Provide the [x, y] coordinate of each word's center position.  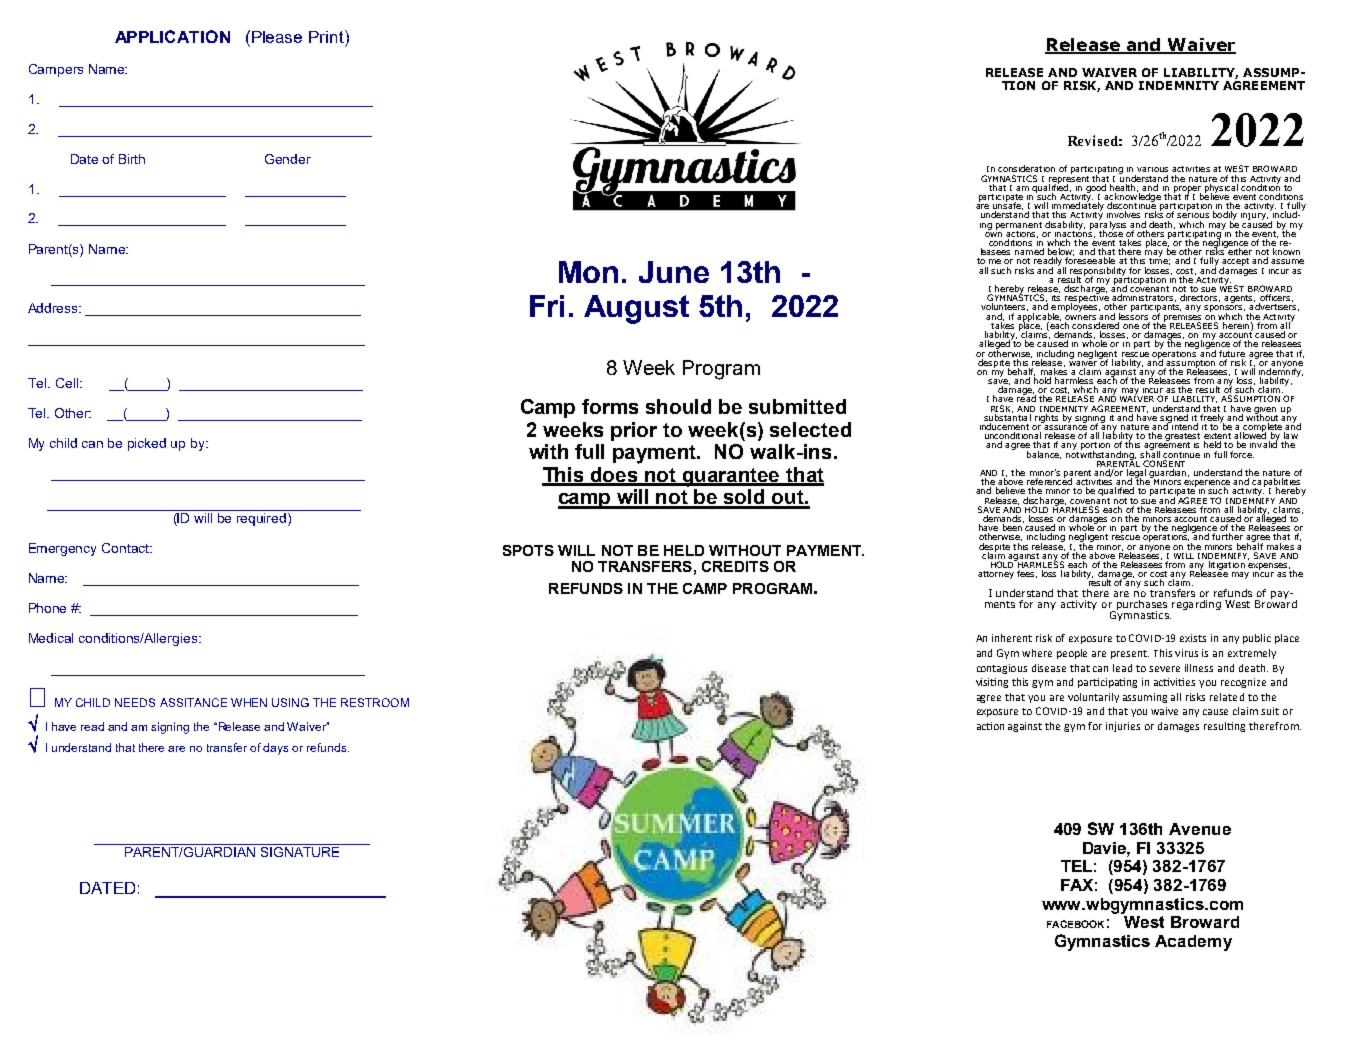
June [674, 272]
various [1152, 169]
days [275, 749]
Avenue [1200, 829]
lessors [1133, 315]
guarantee [732, 477]
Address [54, 308]
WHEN [249, 702]
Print [327, 36]
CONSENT [1164, 463]
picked [147, 444]
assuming [1145, 698]
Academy [1193, 943]
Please [277, 37]
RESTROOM [375, 702]
